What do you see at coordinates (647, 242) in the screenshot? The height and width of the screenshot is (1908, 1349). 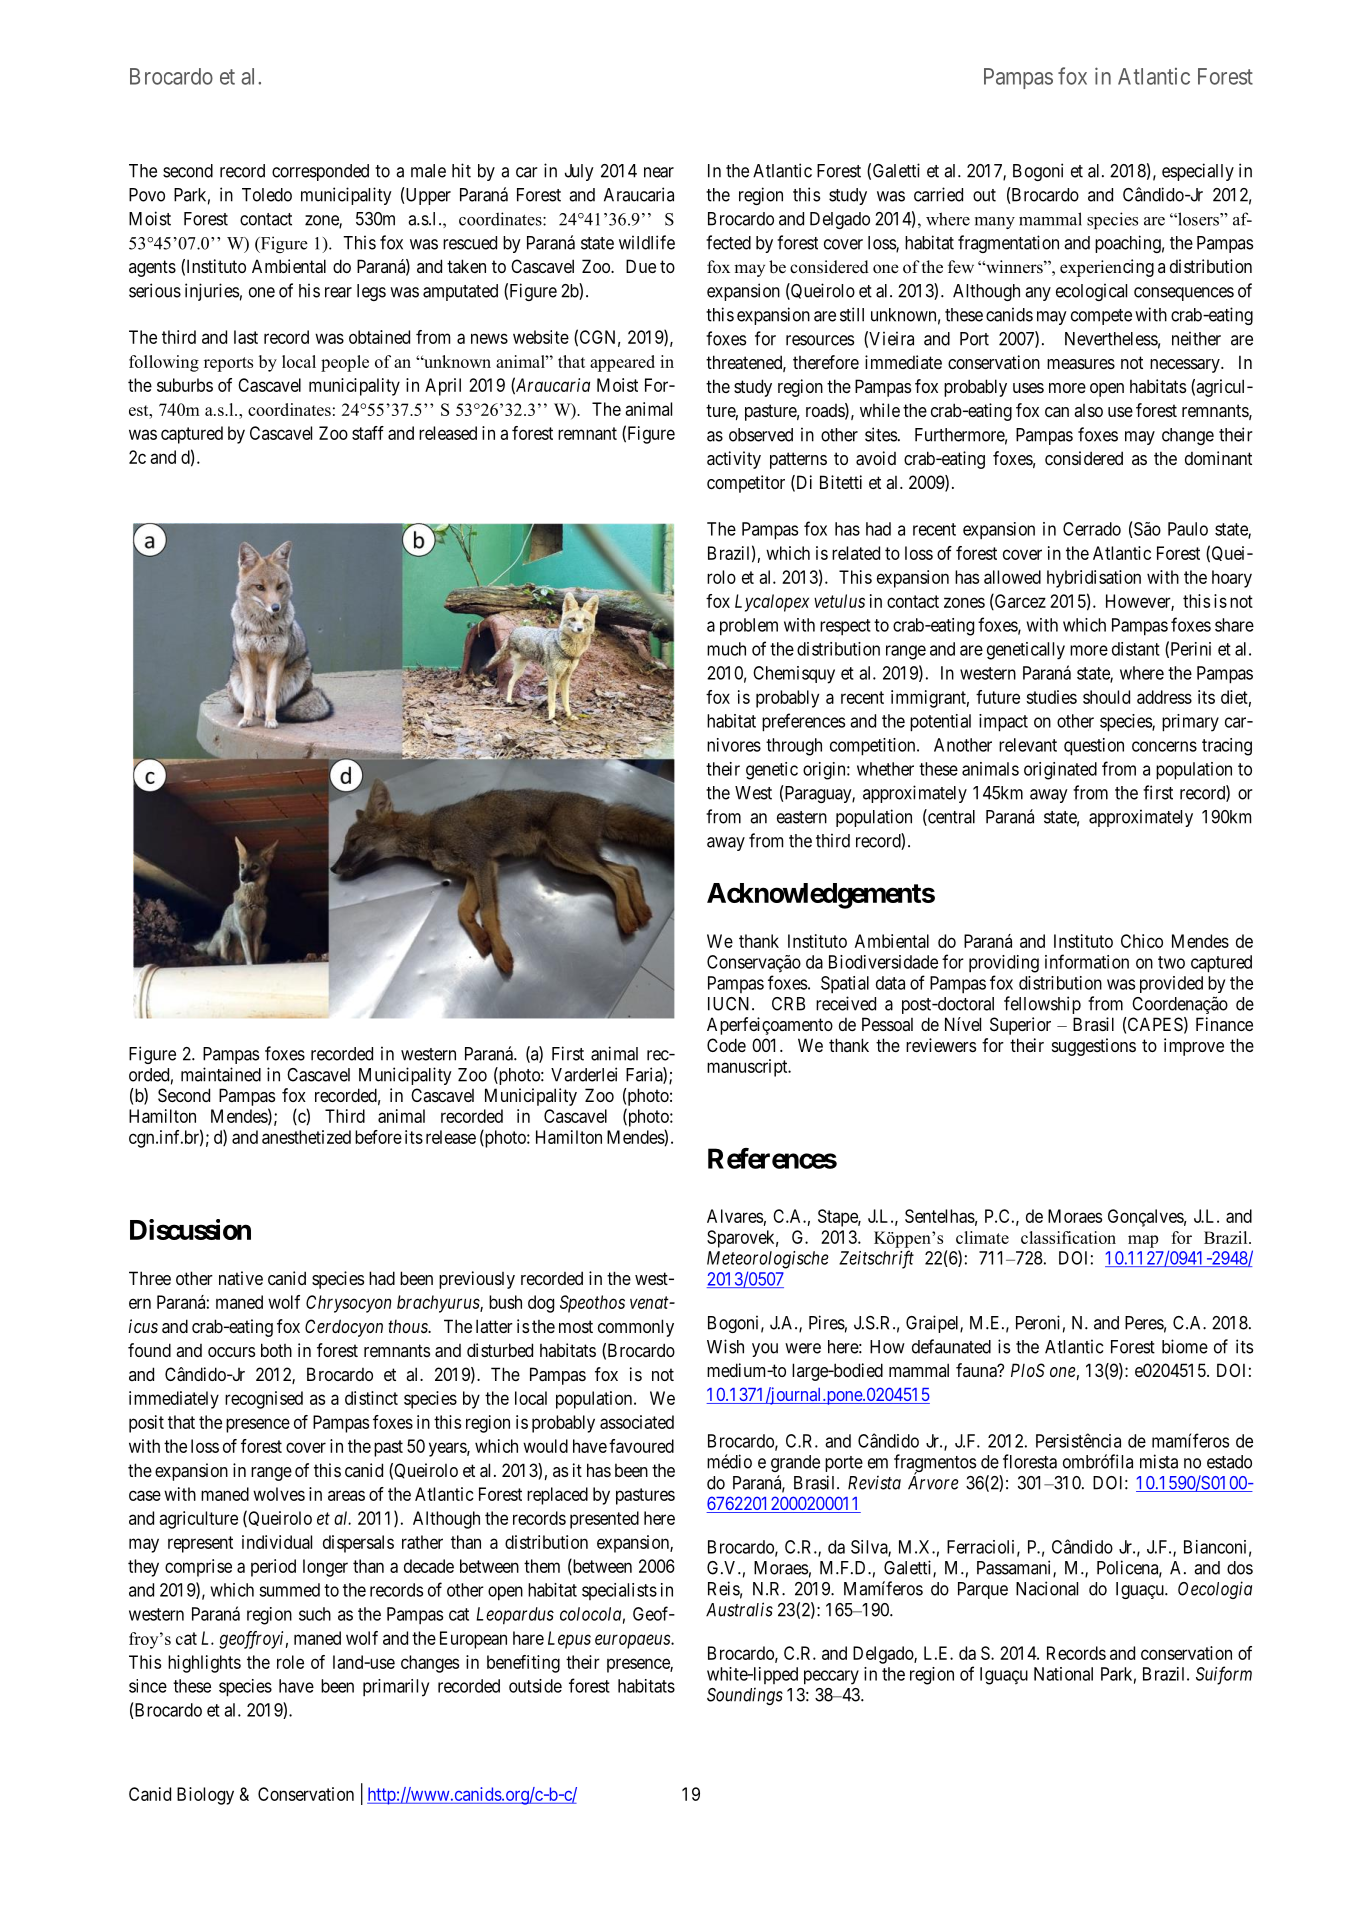 I see `wildlife` at bounding box center [647, 242].
